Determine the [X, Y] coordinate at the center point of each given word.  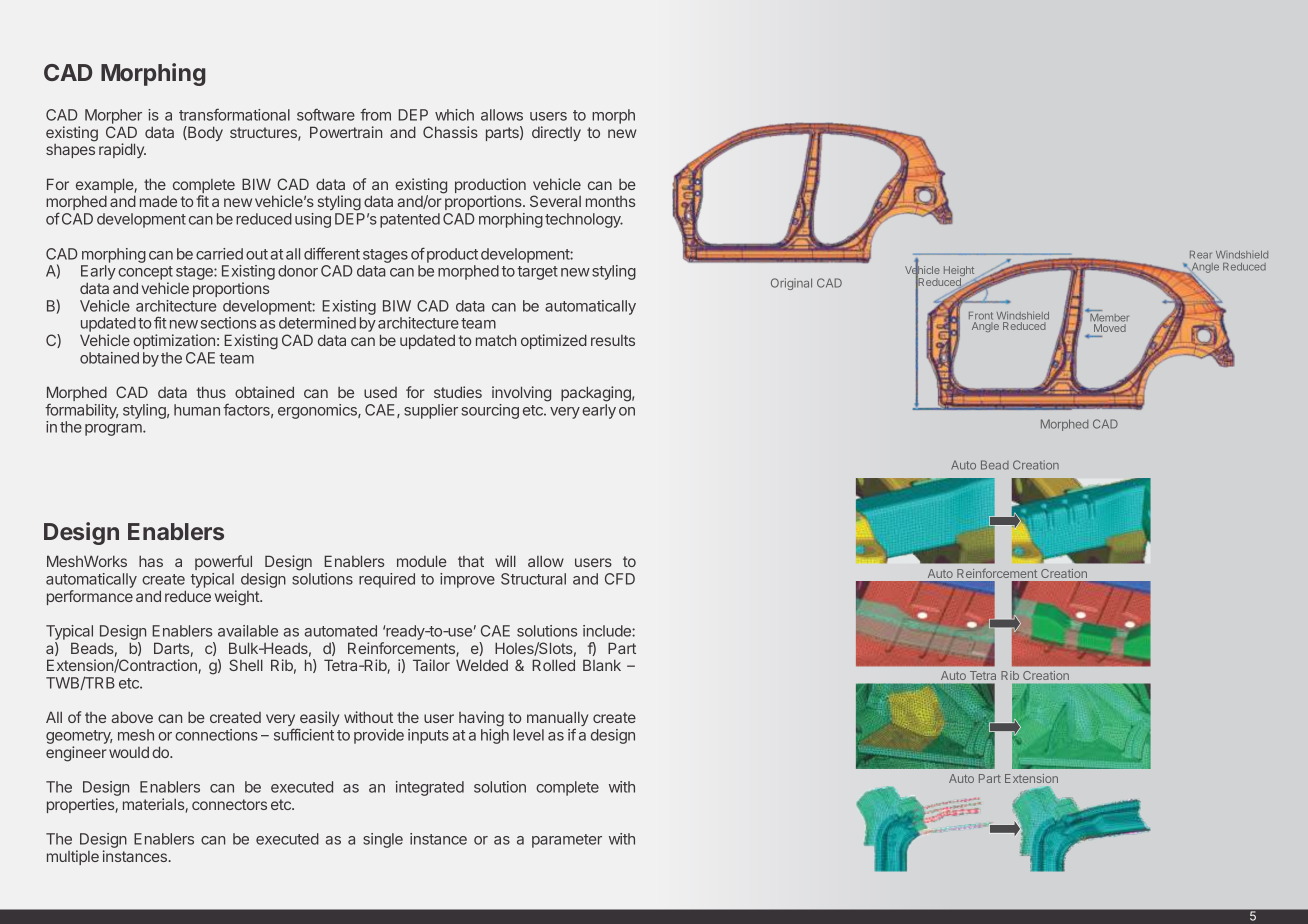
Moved [1109, 328]
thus [211, 392]
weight [238, 598]
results [613, 340]
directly [556, 133]
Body [204, 133]
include [608, 631]
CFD [620, 579]
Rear [1201, 255]
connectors [229, 804]
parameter [567, 841]
